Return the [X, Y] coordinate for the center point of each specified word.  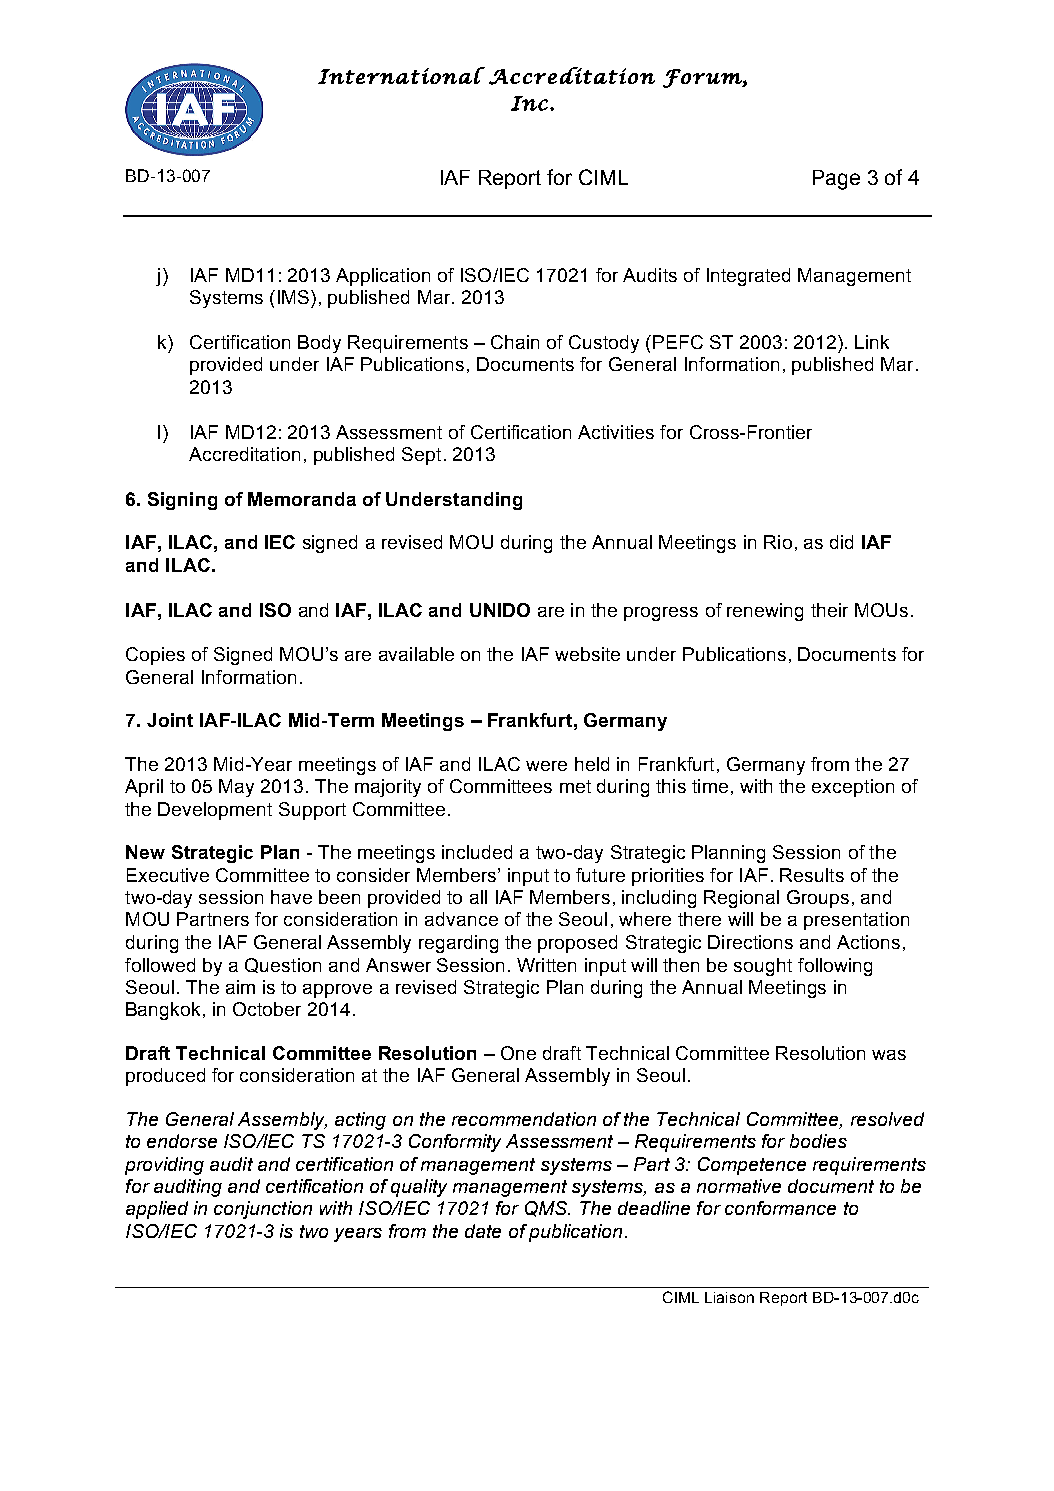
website [587, 654]
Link [872, 342]
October [267, 1009]
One [518, 1053]
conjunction [263, 1210]
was [889, 1055]
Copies [155, 656]
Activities [616, 432]
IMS [295, 297]
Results [812, 875]
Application [383, 277]
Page [836, 180]
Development [215, 811]
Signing [182, 501]
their [829, 610]
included [477, 852]
